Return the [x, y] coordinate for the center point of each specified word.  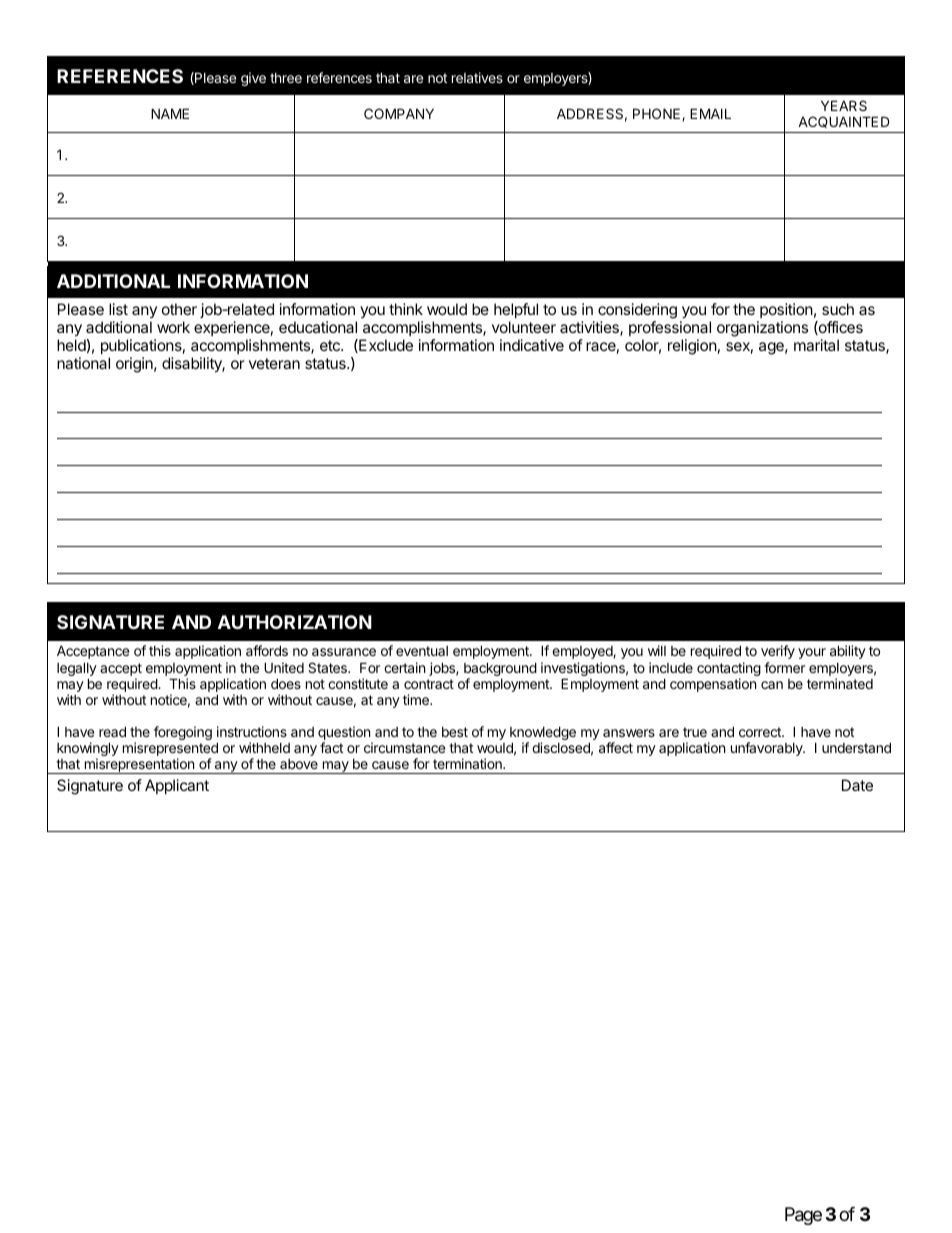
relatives [477, 77]
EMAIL [710, 113]
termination [468, 763]
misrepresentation [139, 766]
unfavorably [768, 749]
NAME [170, 113]
